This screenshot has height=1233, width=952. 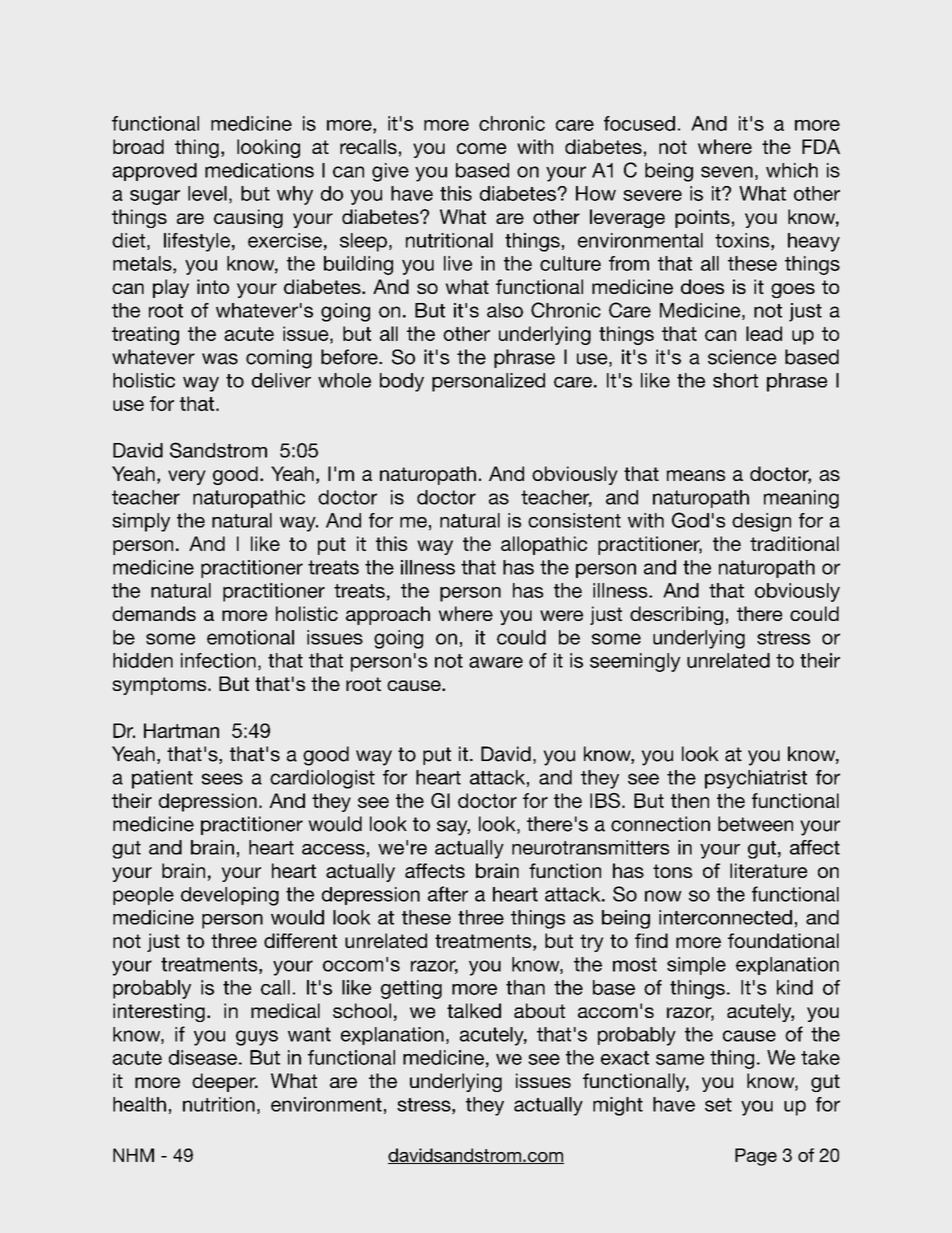 What do you see at coordinates (544, 545) in the screenshot?
I see `allopathic` at bounding box center [544, 545].
